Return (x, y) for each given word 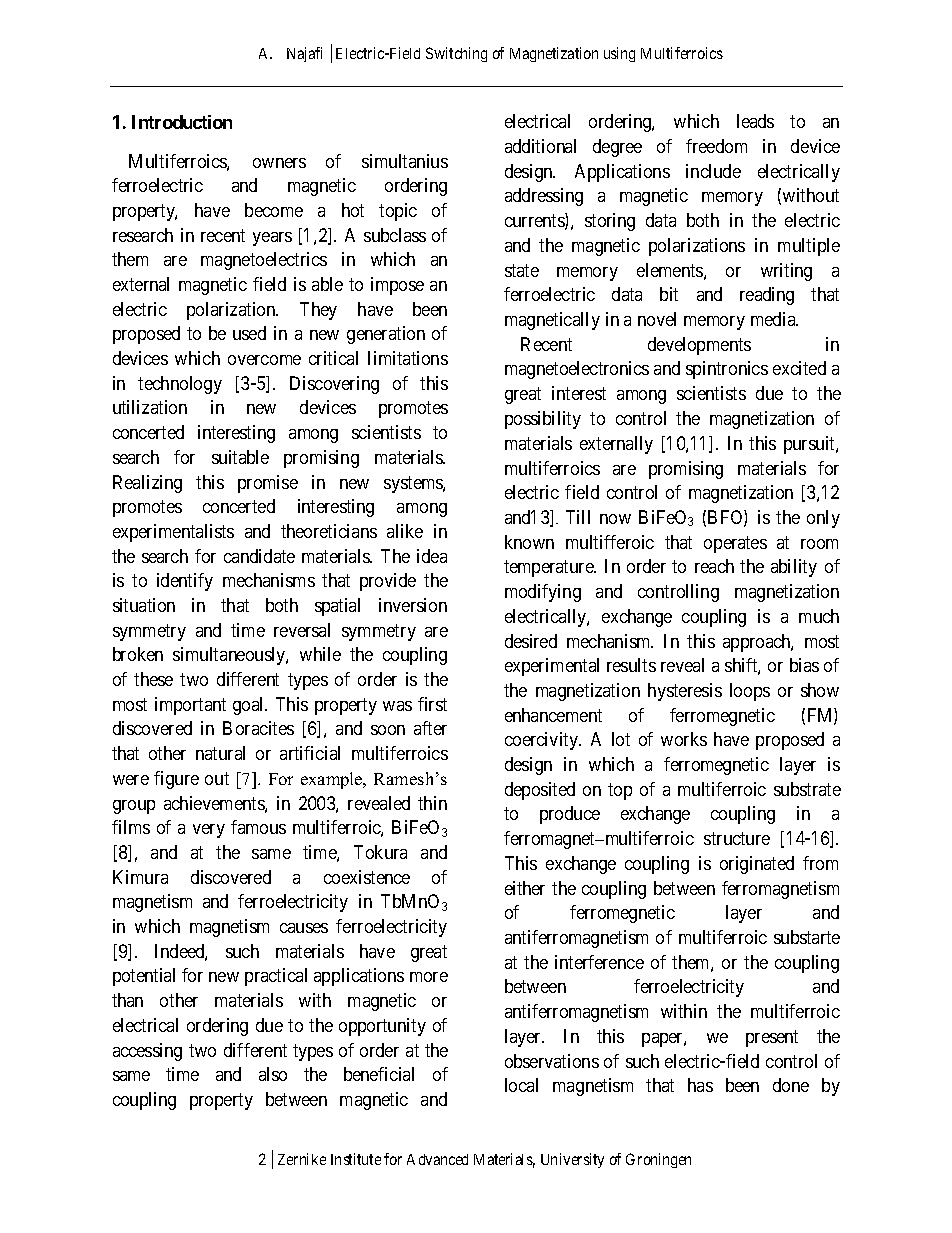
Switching (456, 54)
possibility (543, 420)
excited (799, 368)
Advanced (437, 1159)
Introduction (182, 122)
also (273, 1074)
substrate (807, 789)
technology (180, 385)
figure (176, 780)
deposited (540, 791)
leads (755, 121)
